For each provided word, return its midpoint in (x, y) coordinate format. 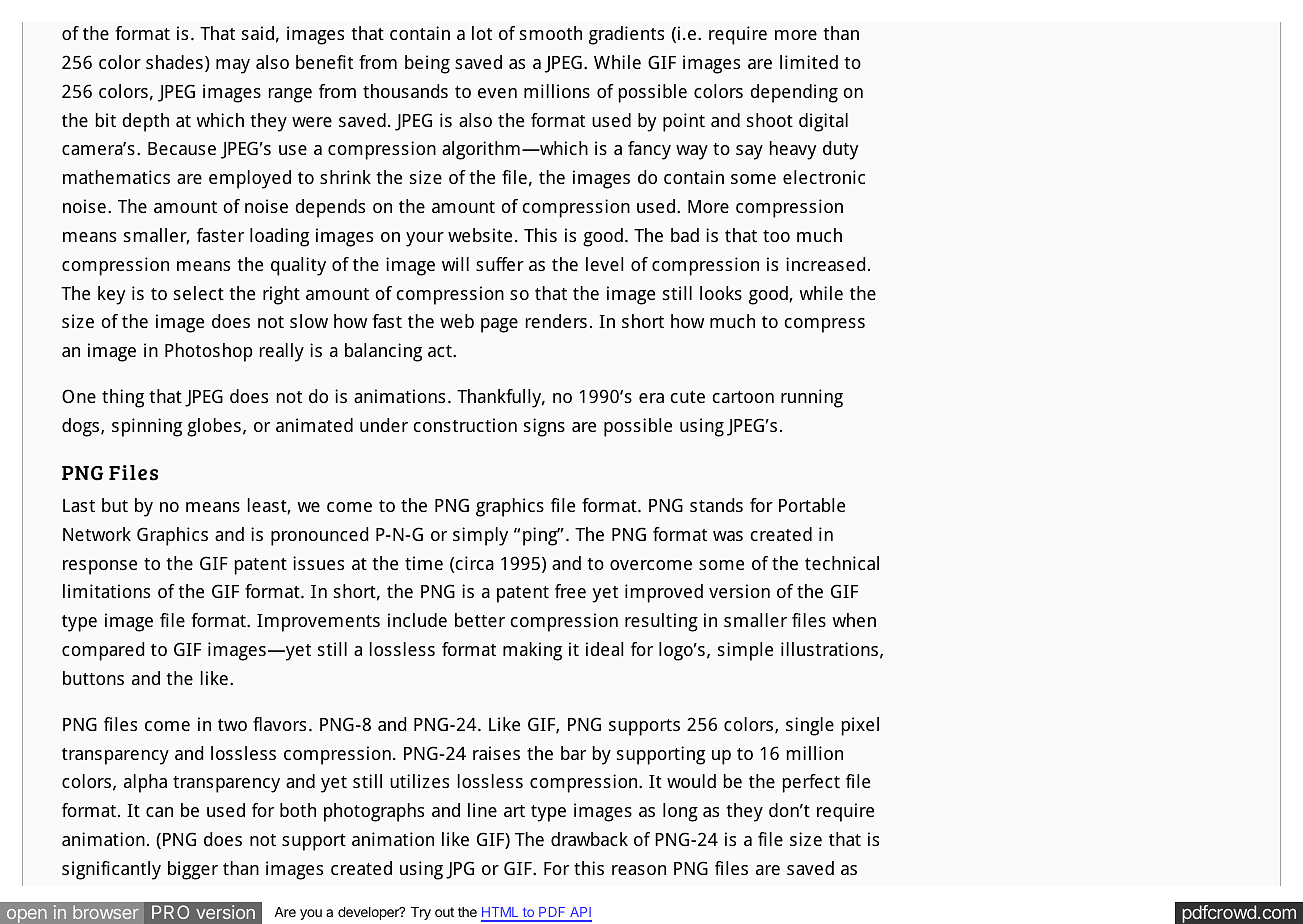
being (427, 64)
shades (174, 62)
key (111, 295)
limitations (106, 591)
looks (721, 293)
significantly (111, 870)
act (441, 351)
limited (809, 62)
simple (745, 651)
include (417, 620)
